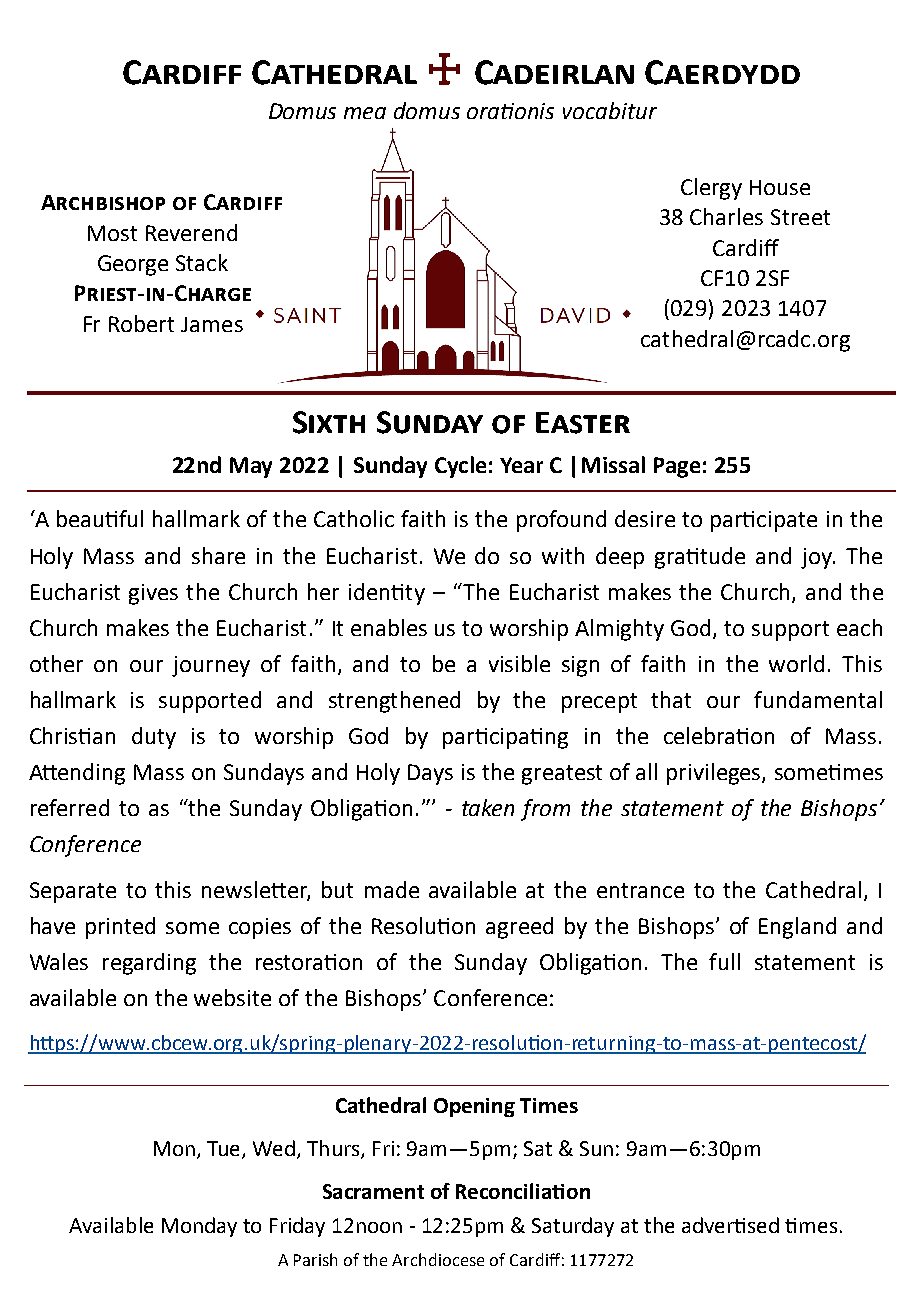 The width and height of the document is (924, 1308). I want to click on mea, so click(365, 113).
